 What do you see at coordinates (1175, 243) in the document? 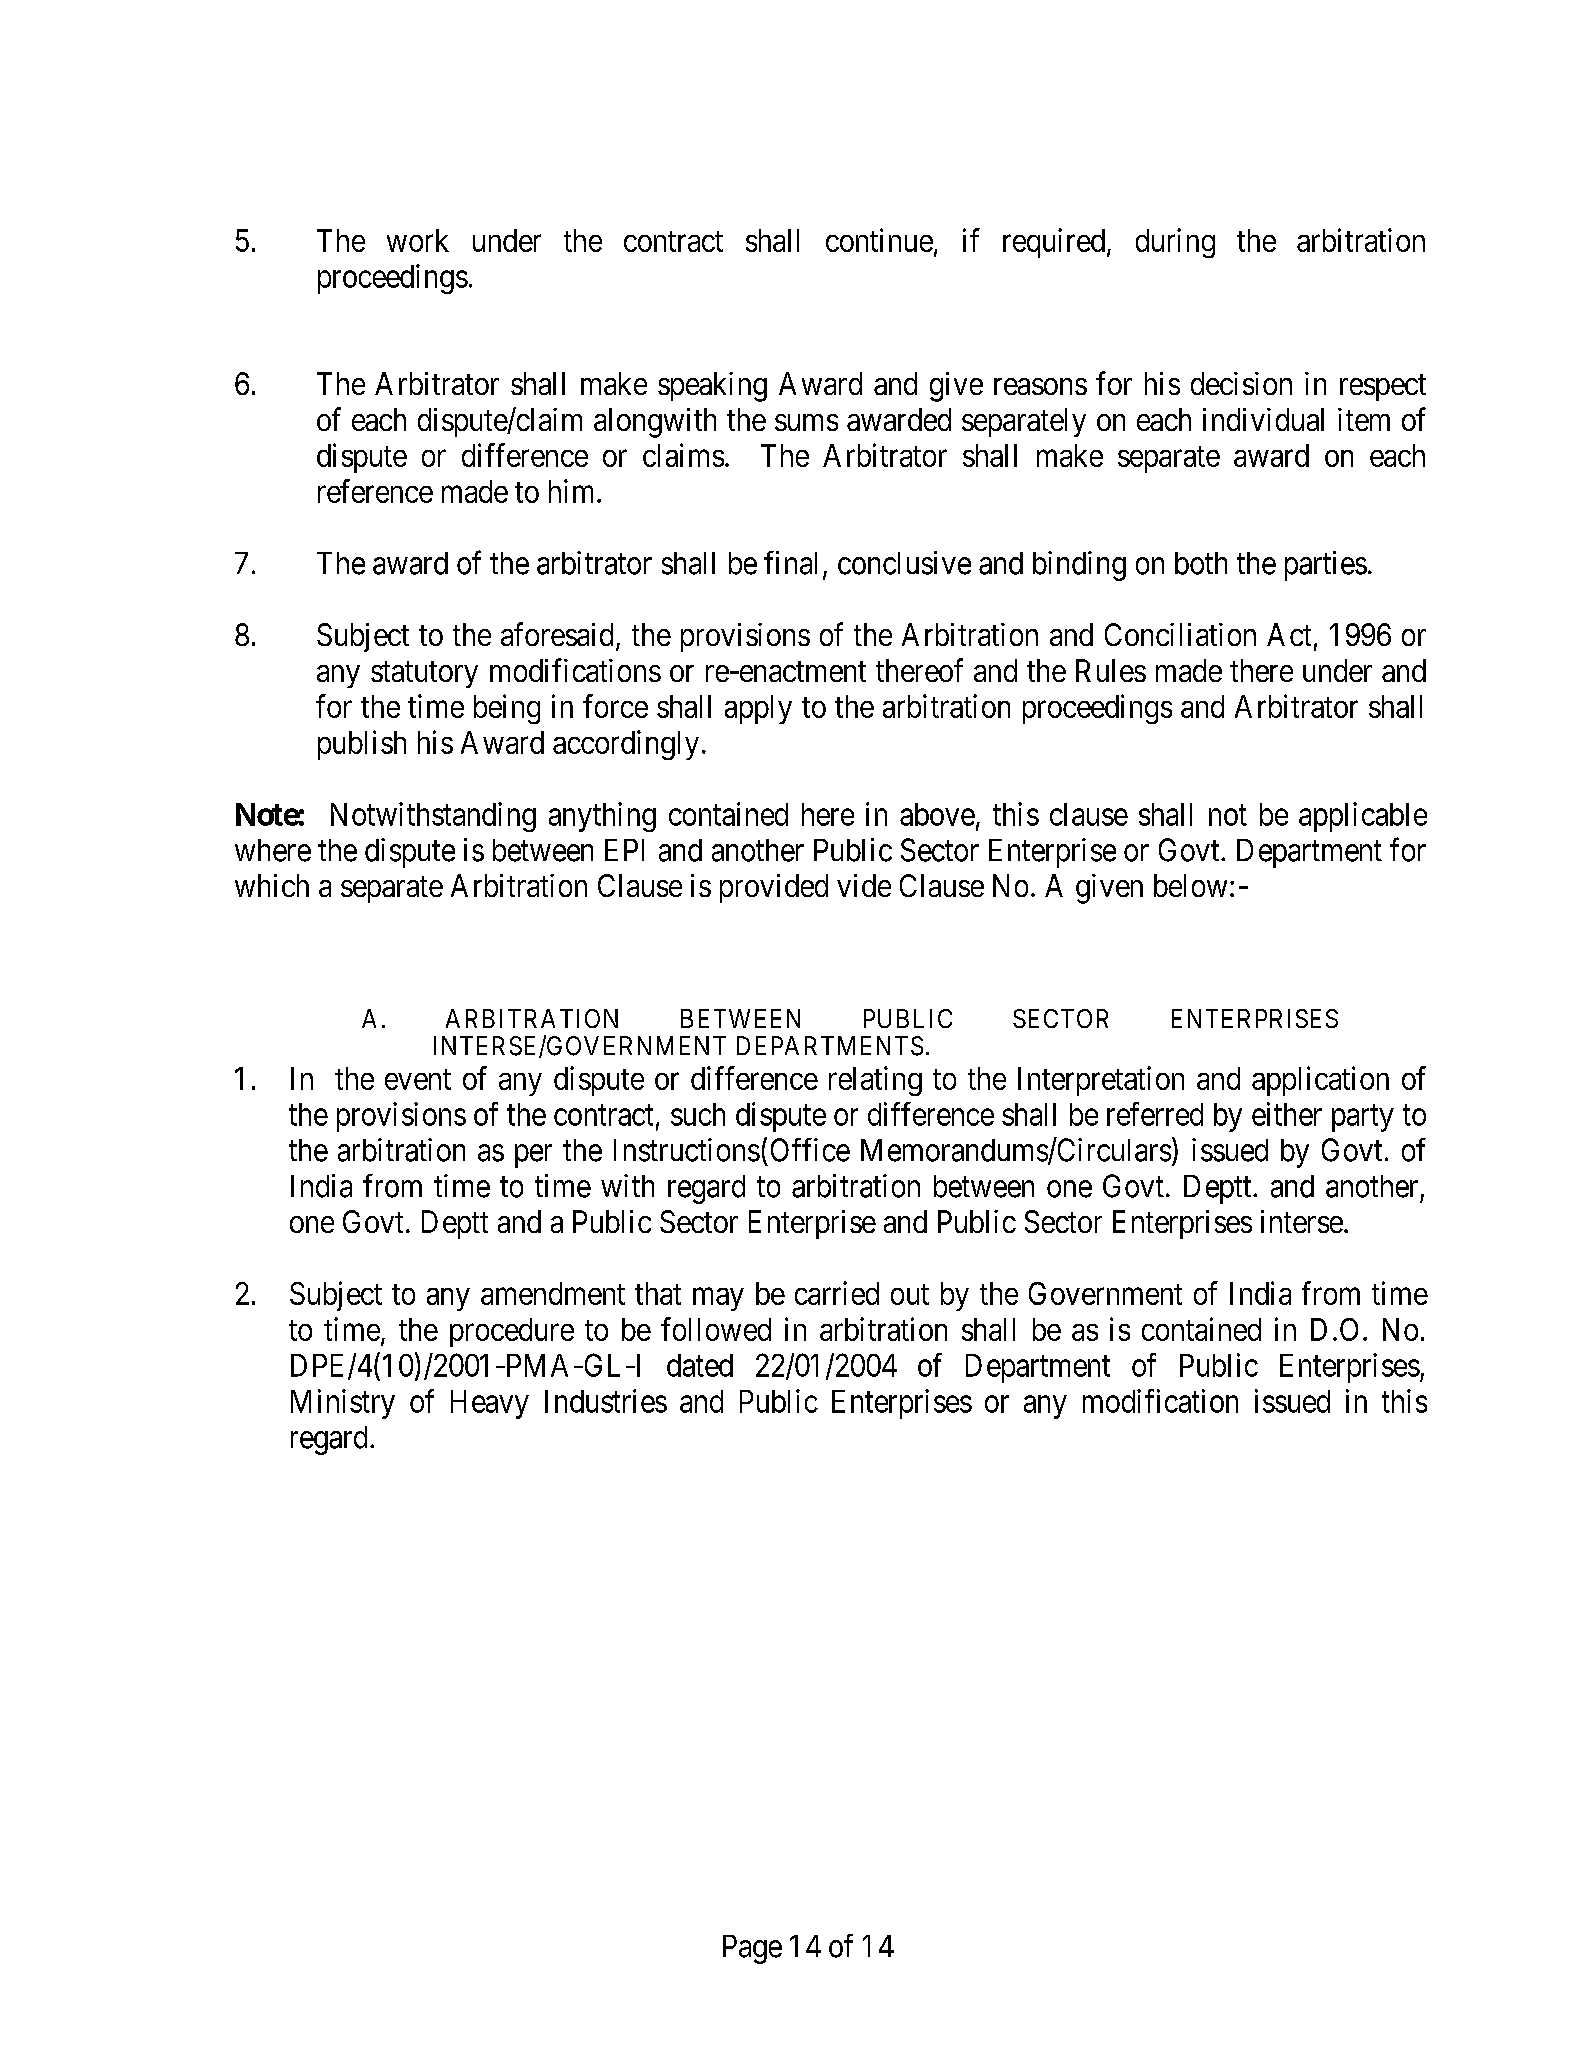
I see `during` at bounding box center [1175, 243].
